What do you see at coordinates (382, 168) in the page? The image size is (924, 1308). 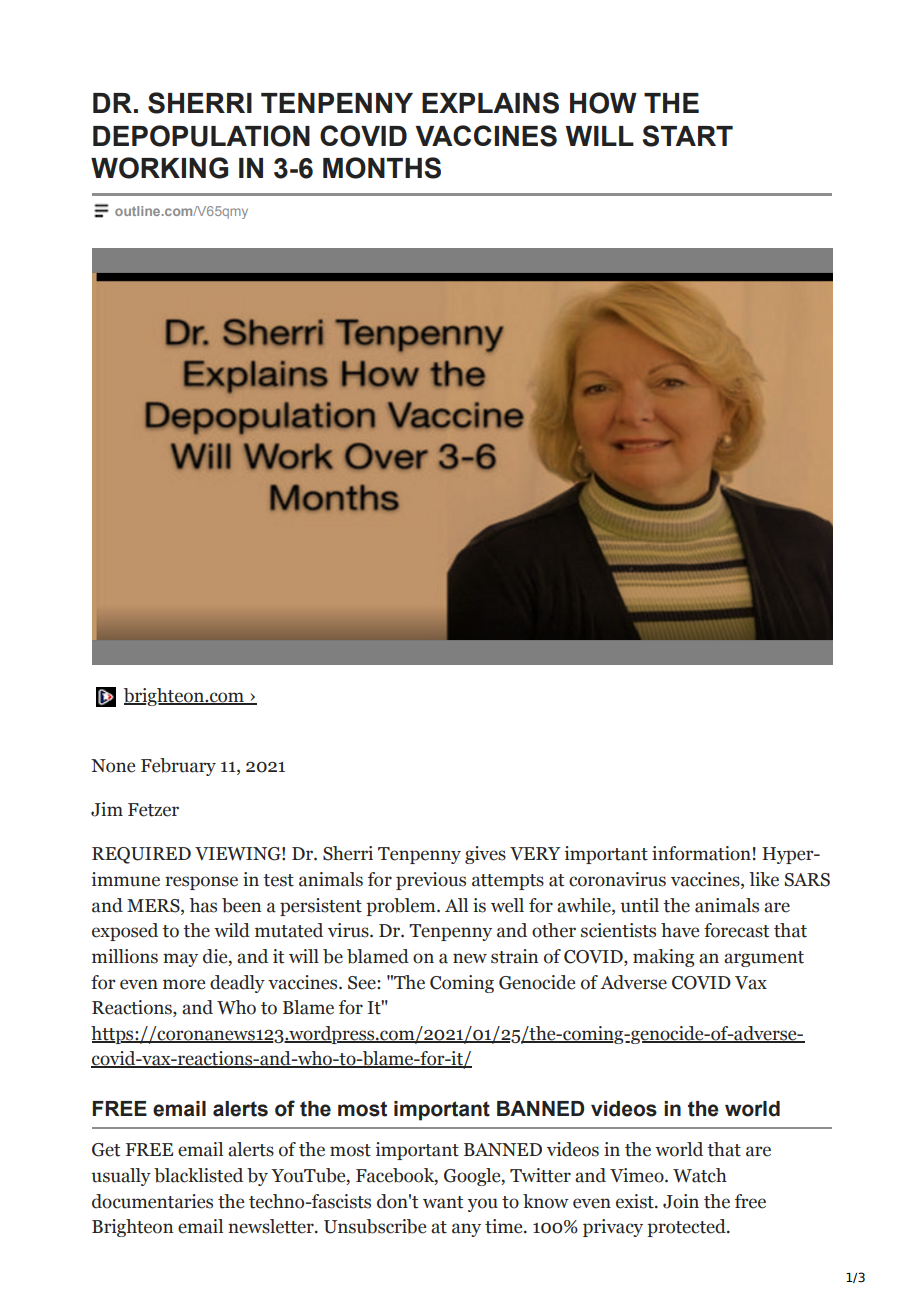 I see `MONTHS` at bounding box center [382, 168].
